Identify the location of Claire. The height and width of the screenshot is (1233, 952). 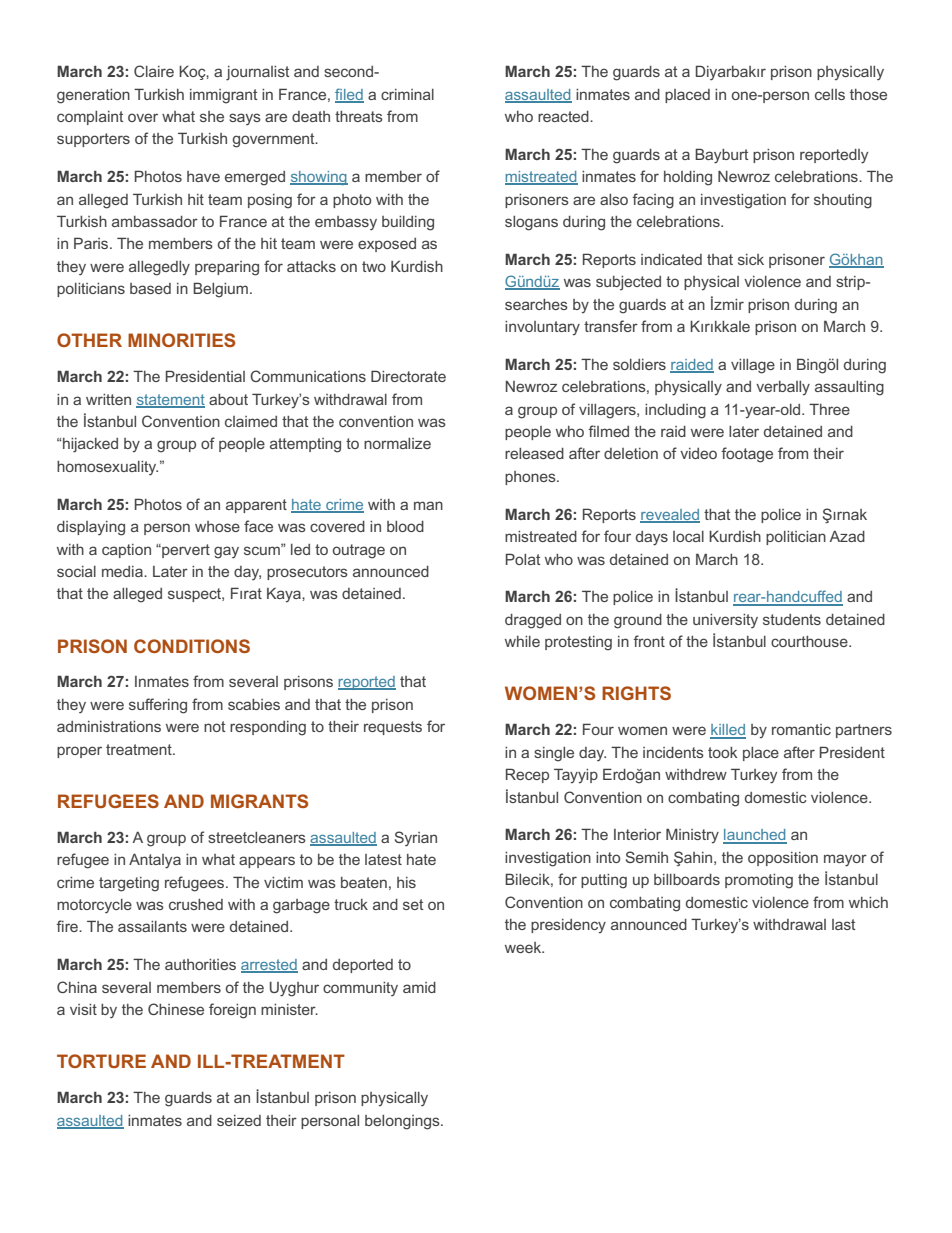
(154, 71).
